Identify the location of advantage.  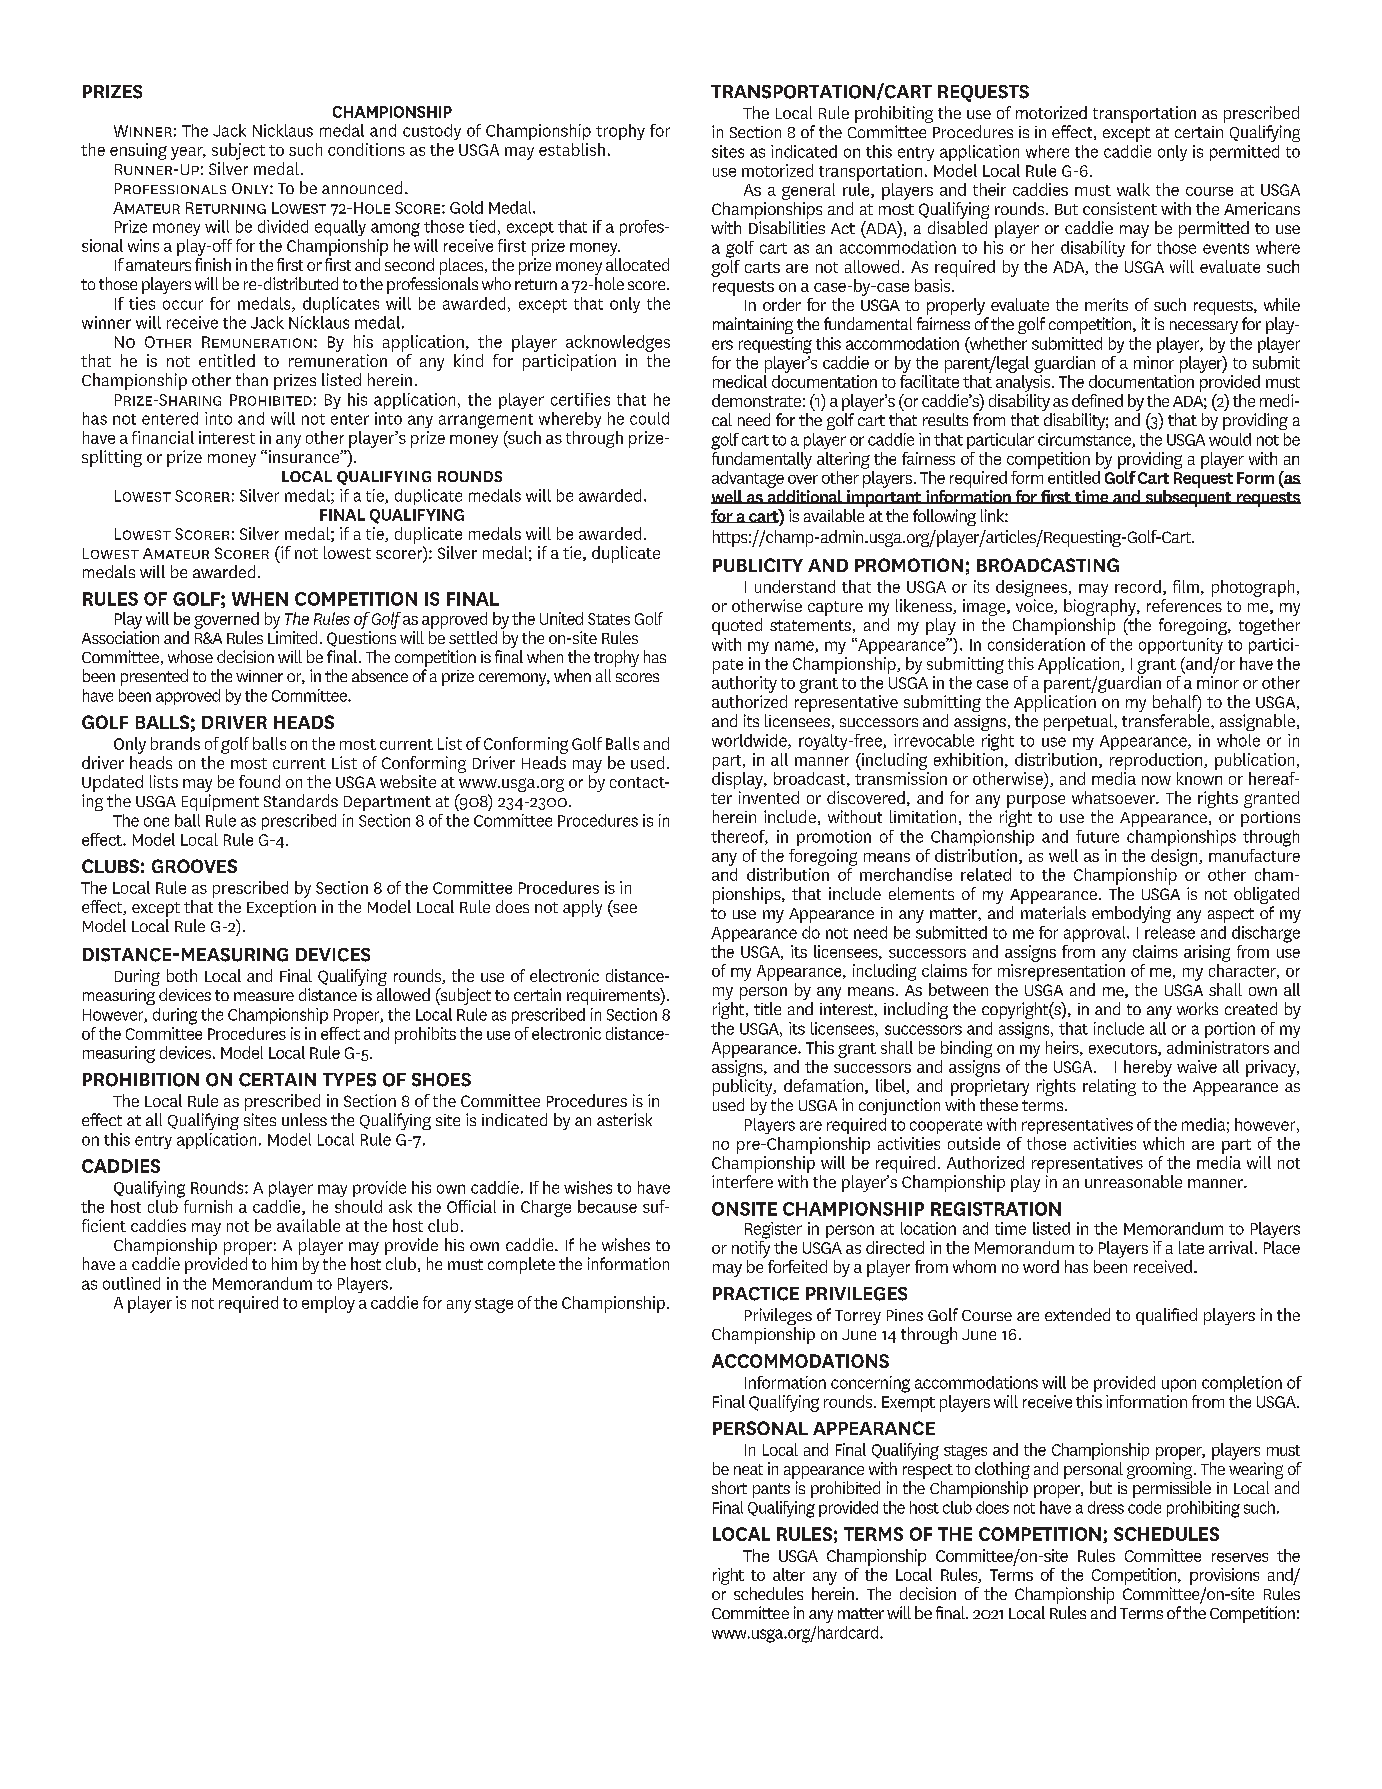
(748, 479).
